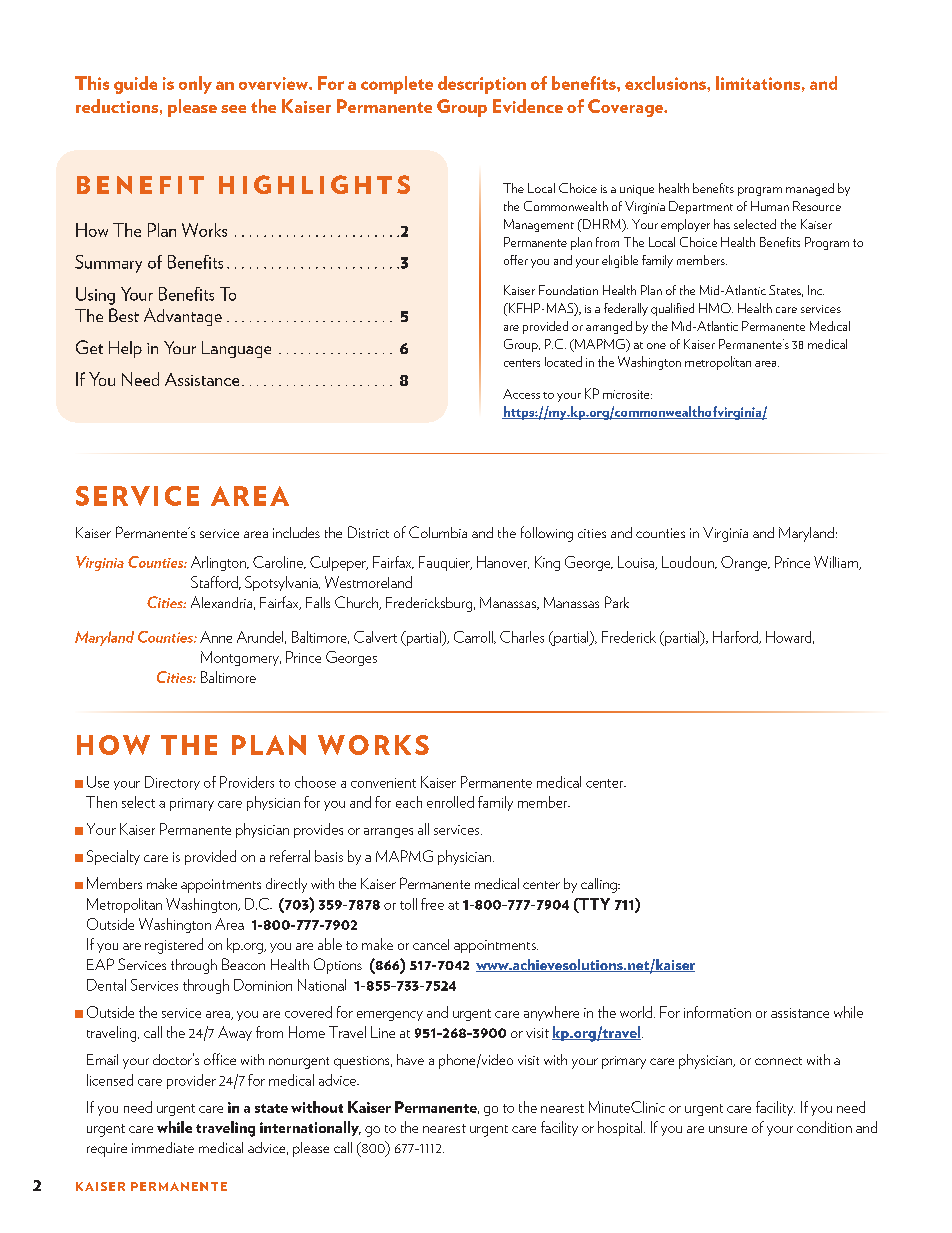 The width and height of the page is (952, 1233). What do you see at coordinates (728, 1129) in the page?
I see `unsure` at bounding box center [728, 1129].
